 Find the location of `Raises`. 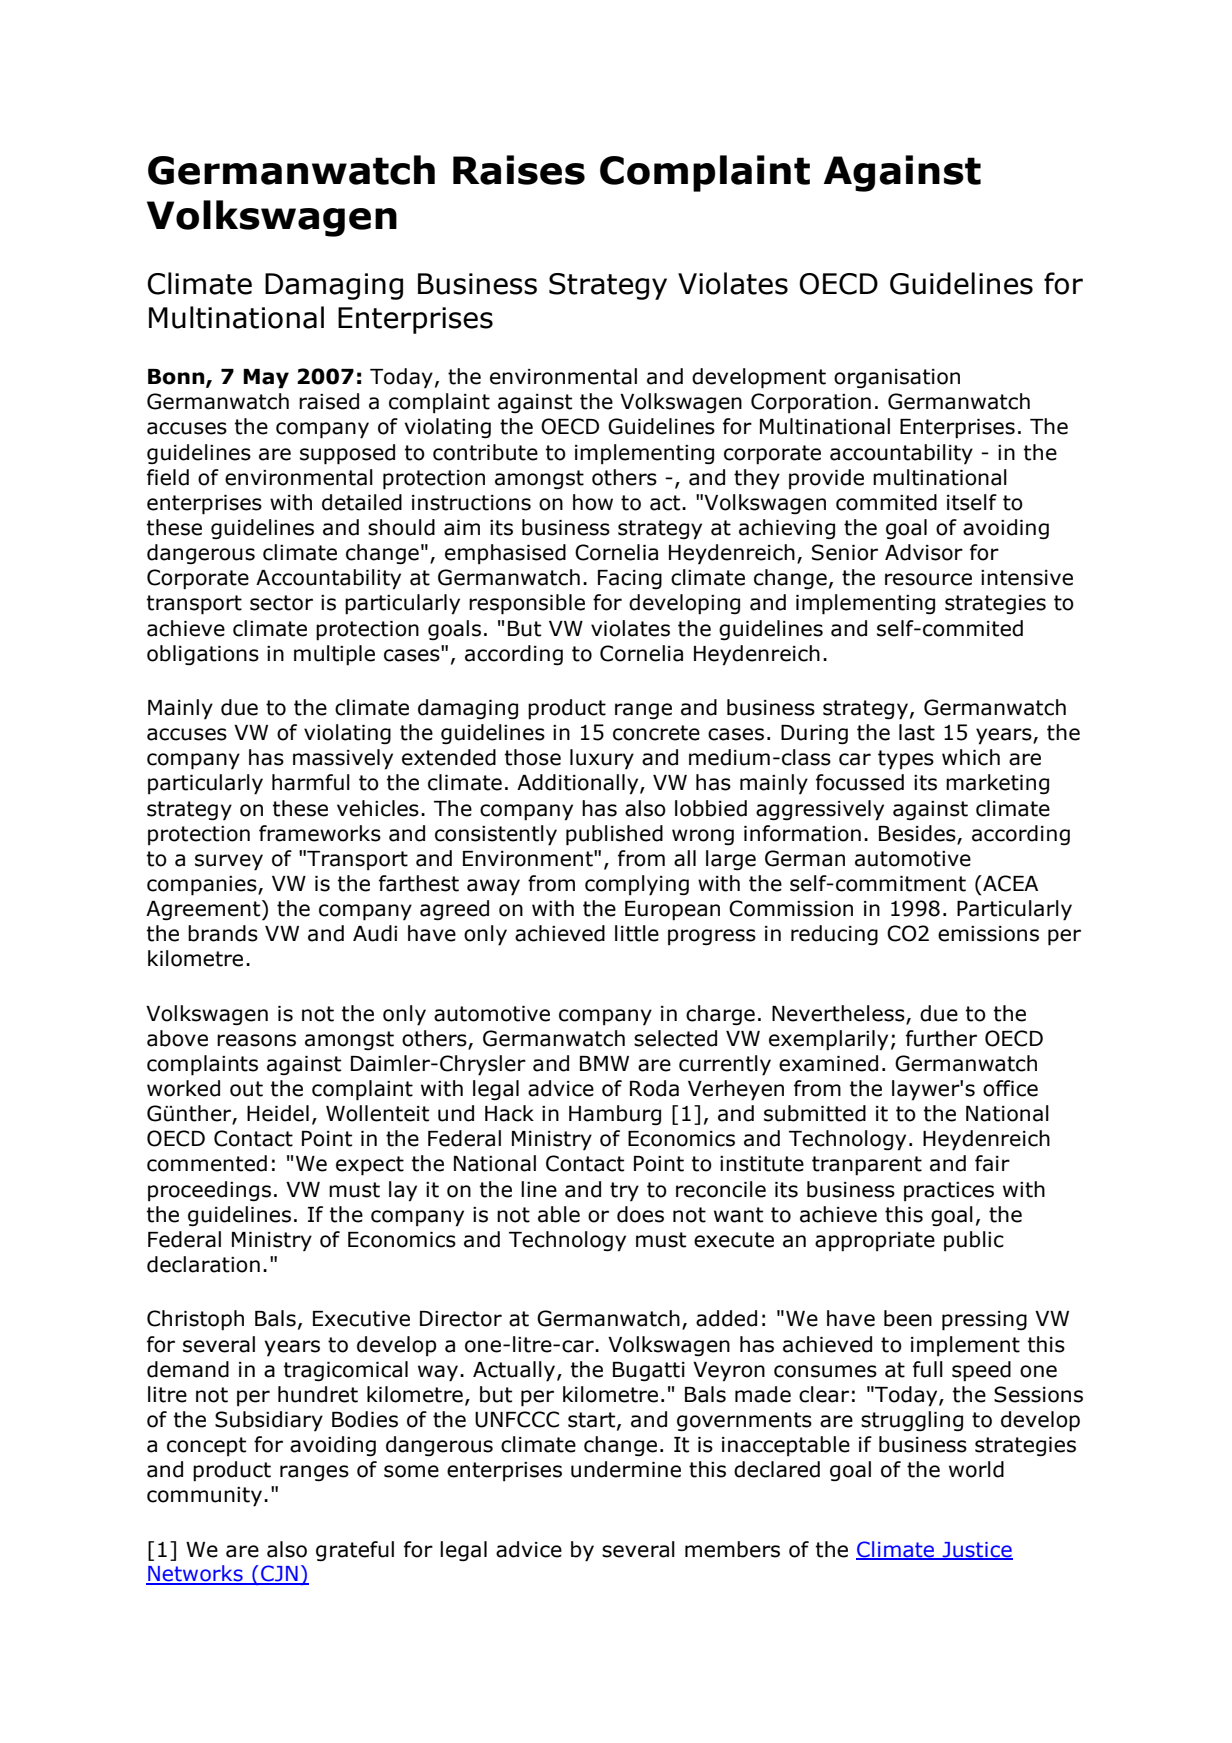

Raises is located at coordinates (519, 170).
